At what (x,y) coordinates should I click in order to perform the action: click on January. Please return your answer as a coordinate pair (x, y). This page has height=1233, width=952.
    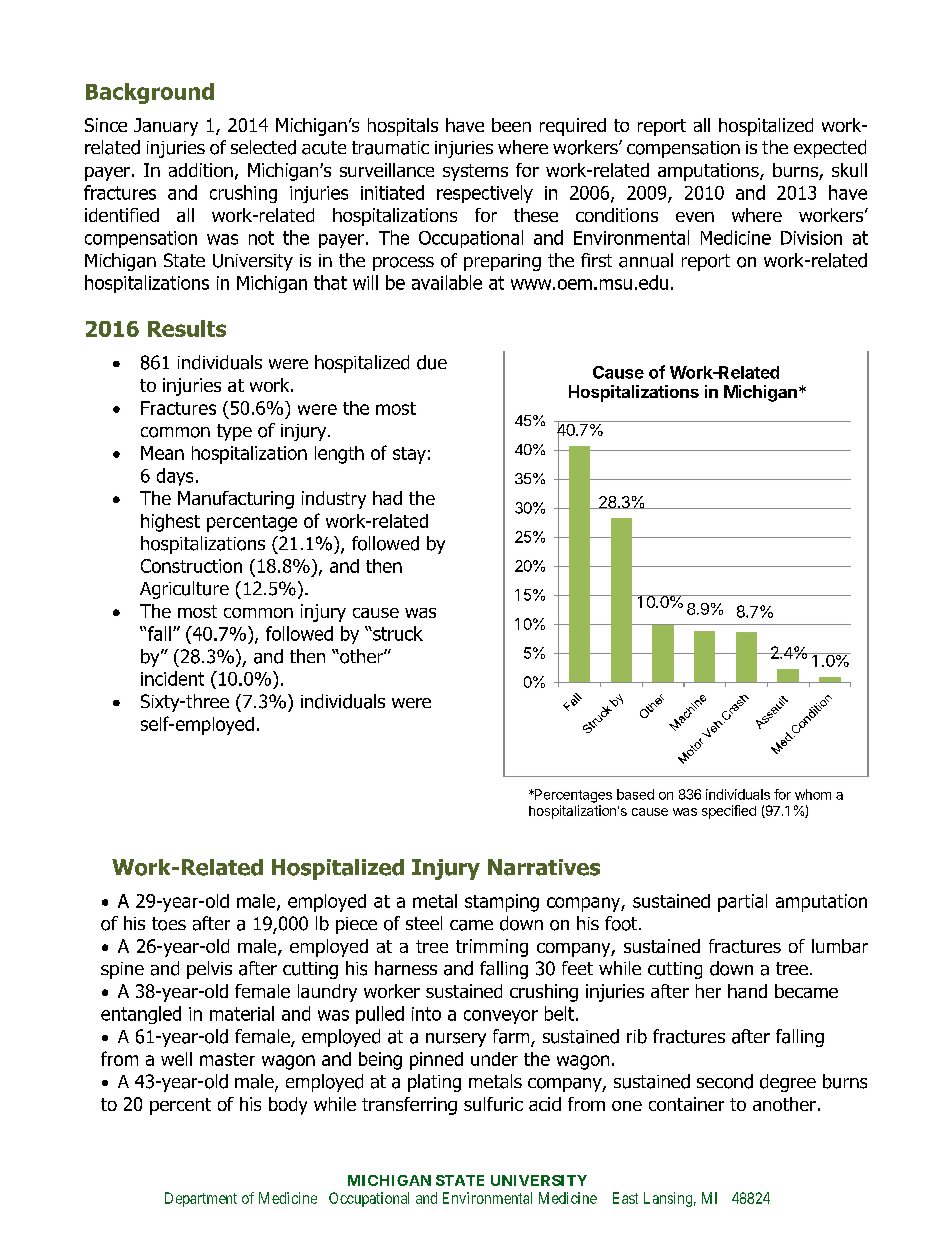
    Looking at the image, I should click on (166, 127).
